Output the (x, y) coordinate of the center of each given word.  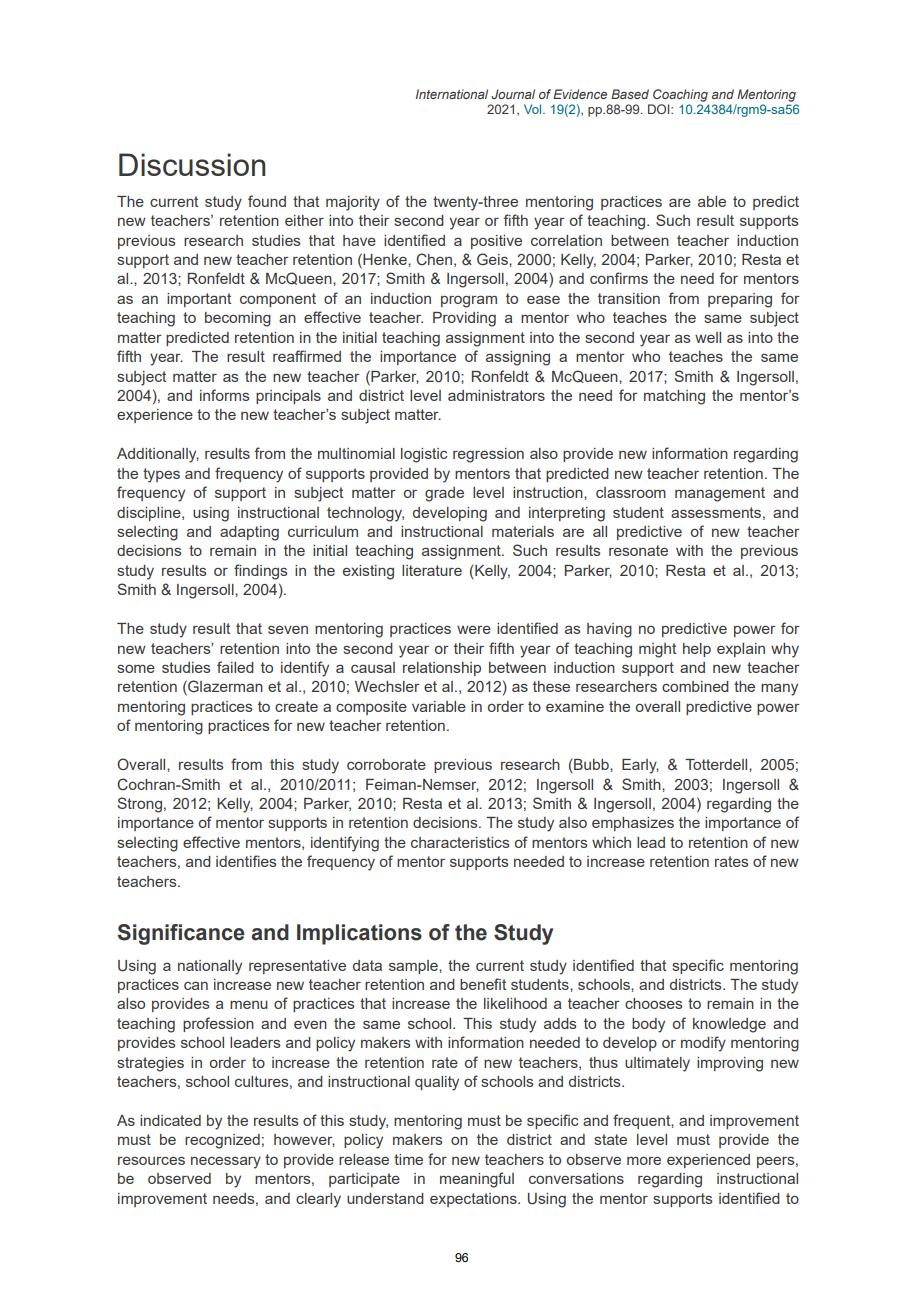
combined (695, 686)
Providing (464, 319)
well (708, 337)
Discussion (192, 164)
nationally (210, 967)
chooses (653, 1003)
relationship (442, 669)
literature (432, 570)
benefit (483, 984)
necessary (226, 1162)
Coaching (680, 95)
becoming (238, 319)
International (452, 94)
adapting (249, 533)
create (296, 706)
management (720, 494)
